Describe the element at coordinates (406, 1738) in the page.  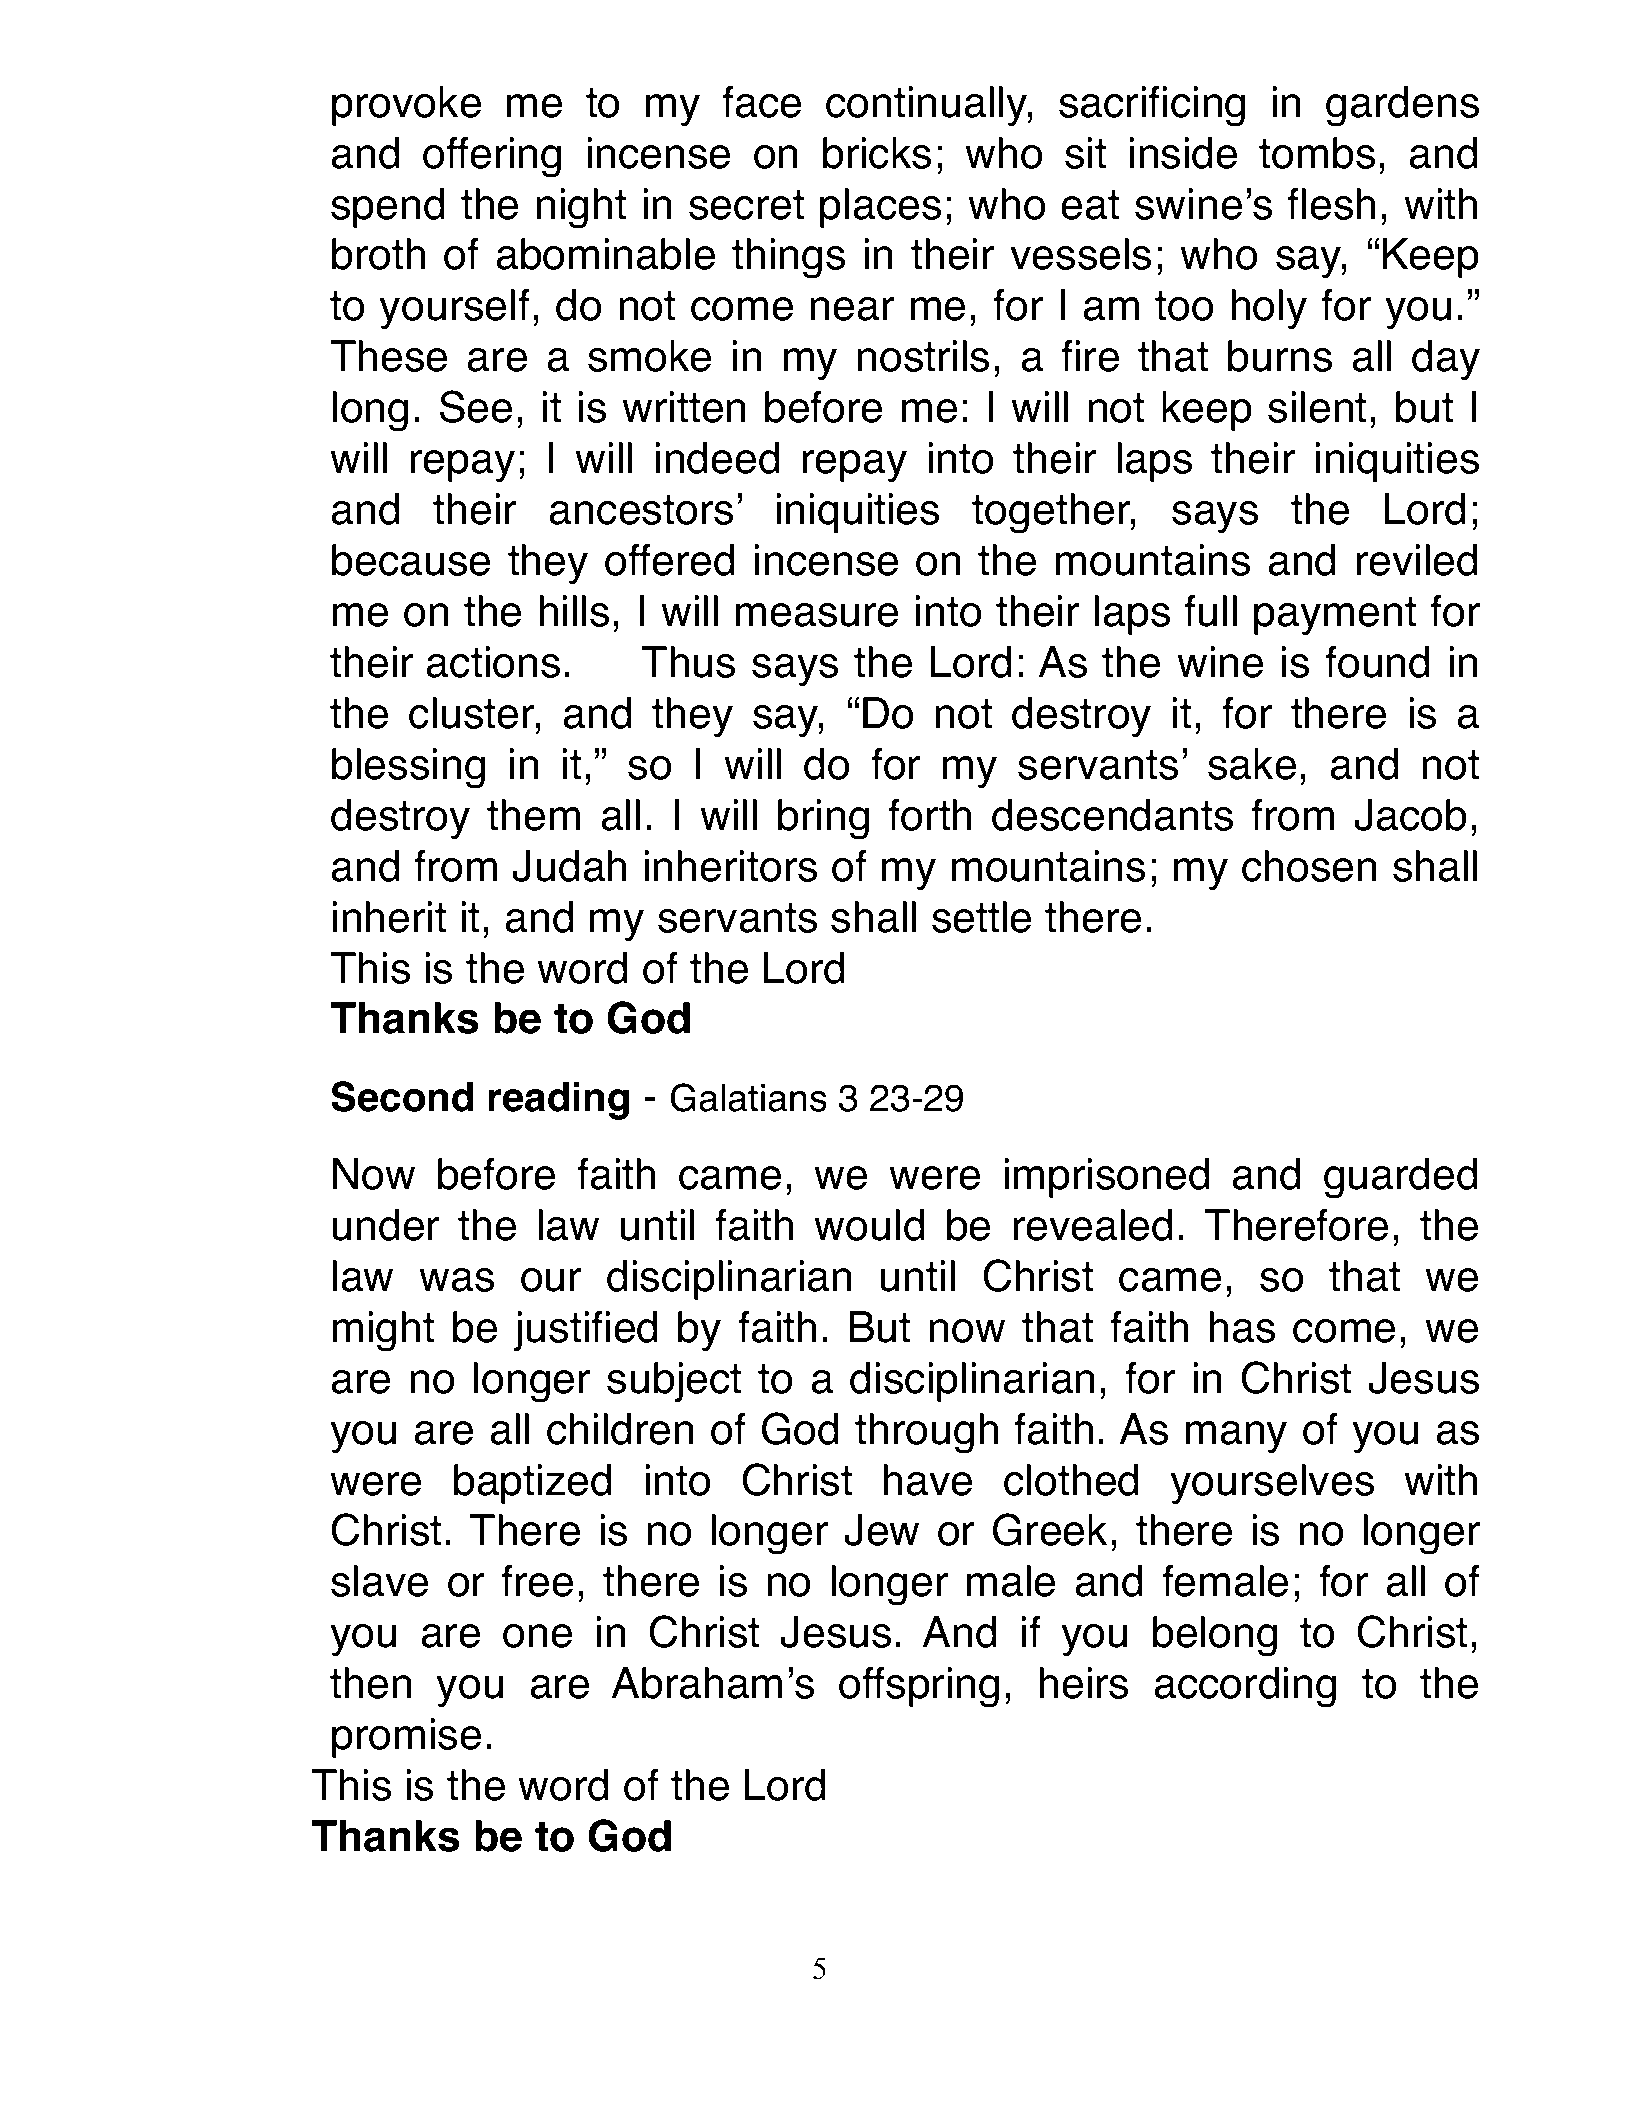
I see `promise` at that location.
